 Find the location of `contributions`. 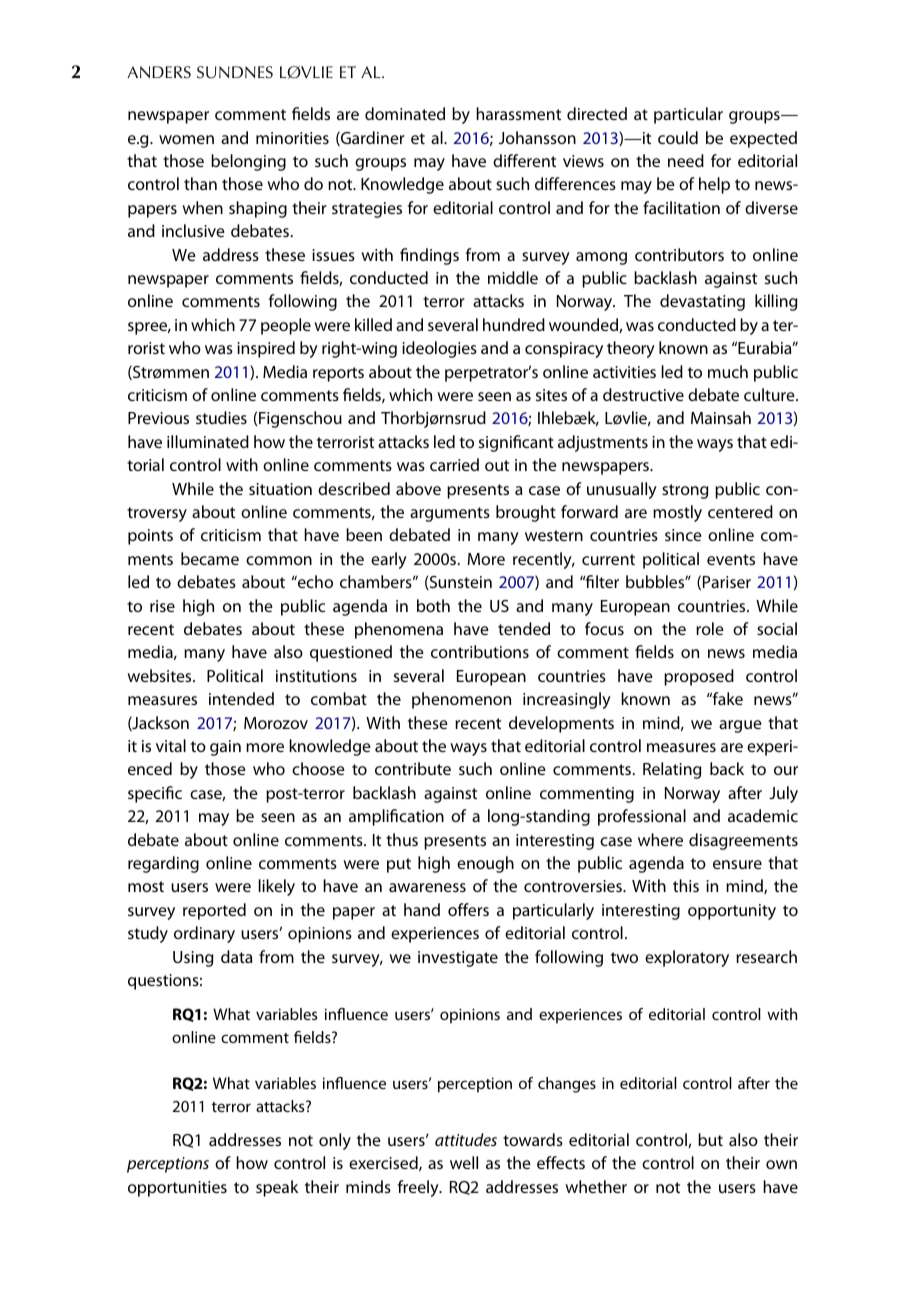

contributions is located at coordinates (480, 651).
